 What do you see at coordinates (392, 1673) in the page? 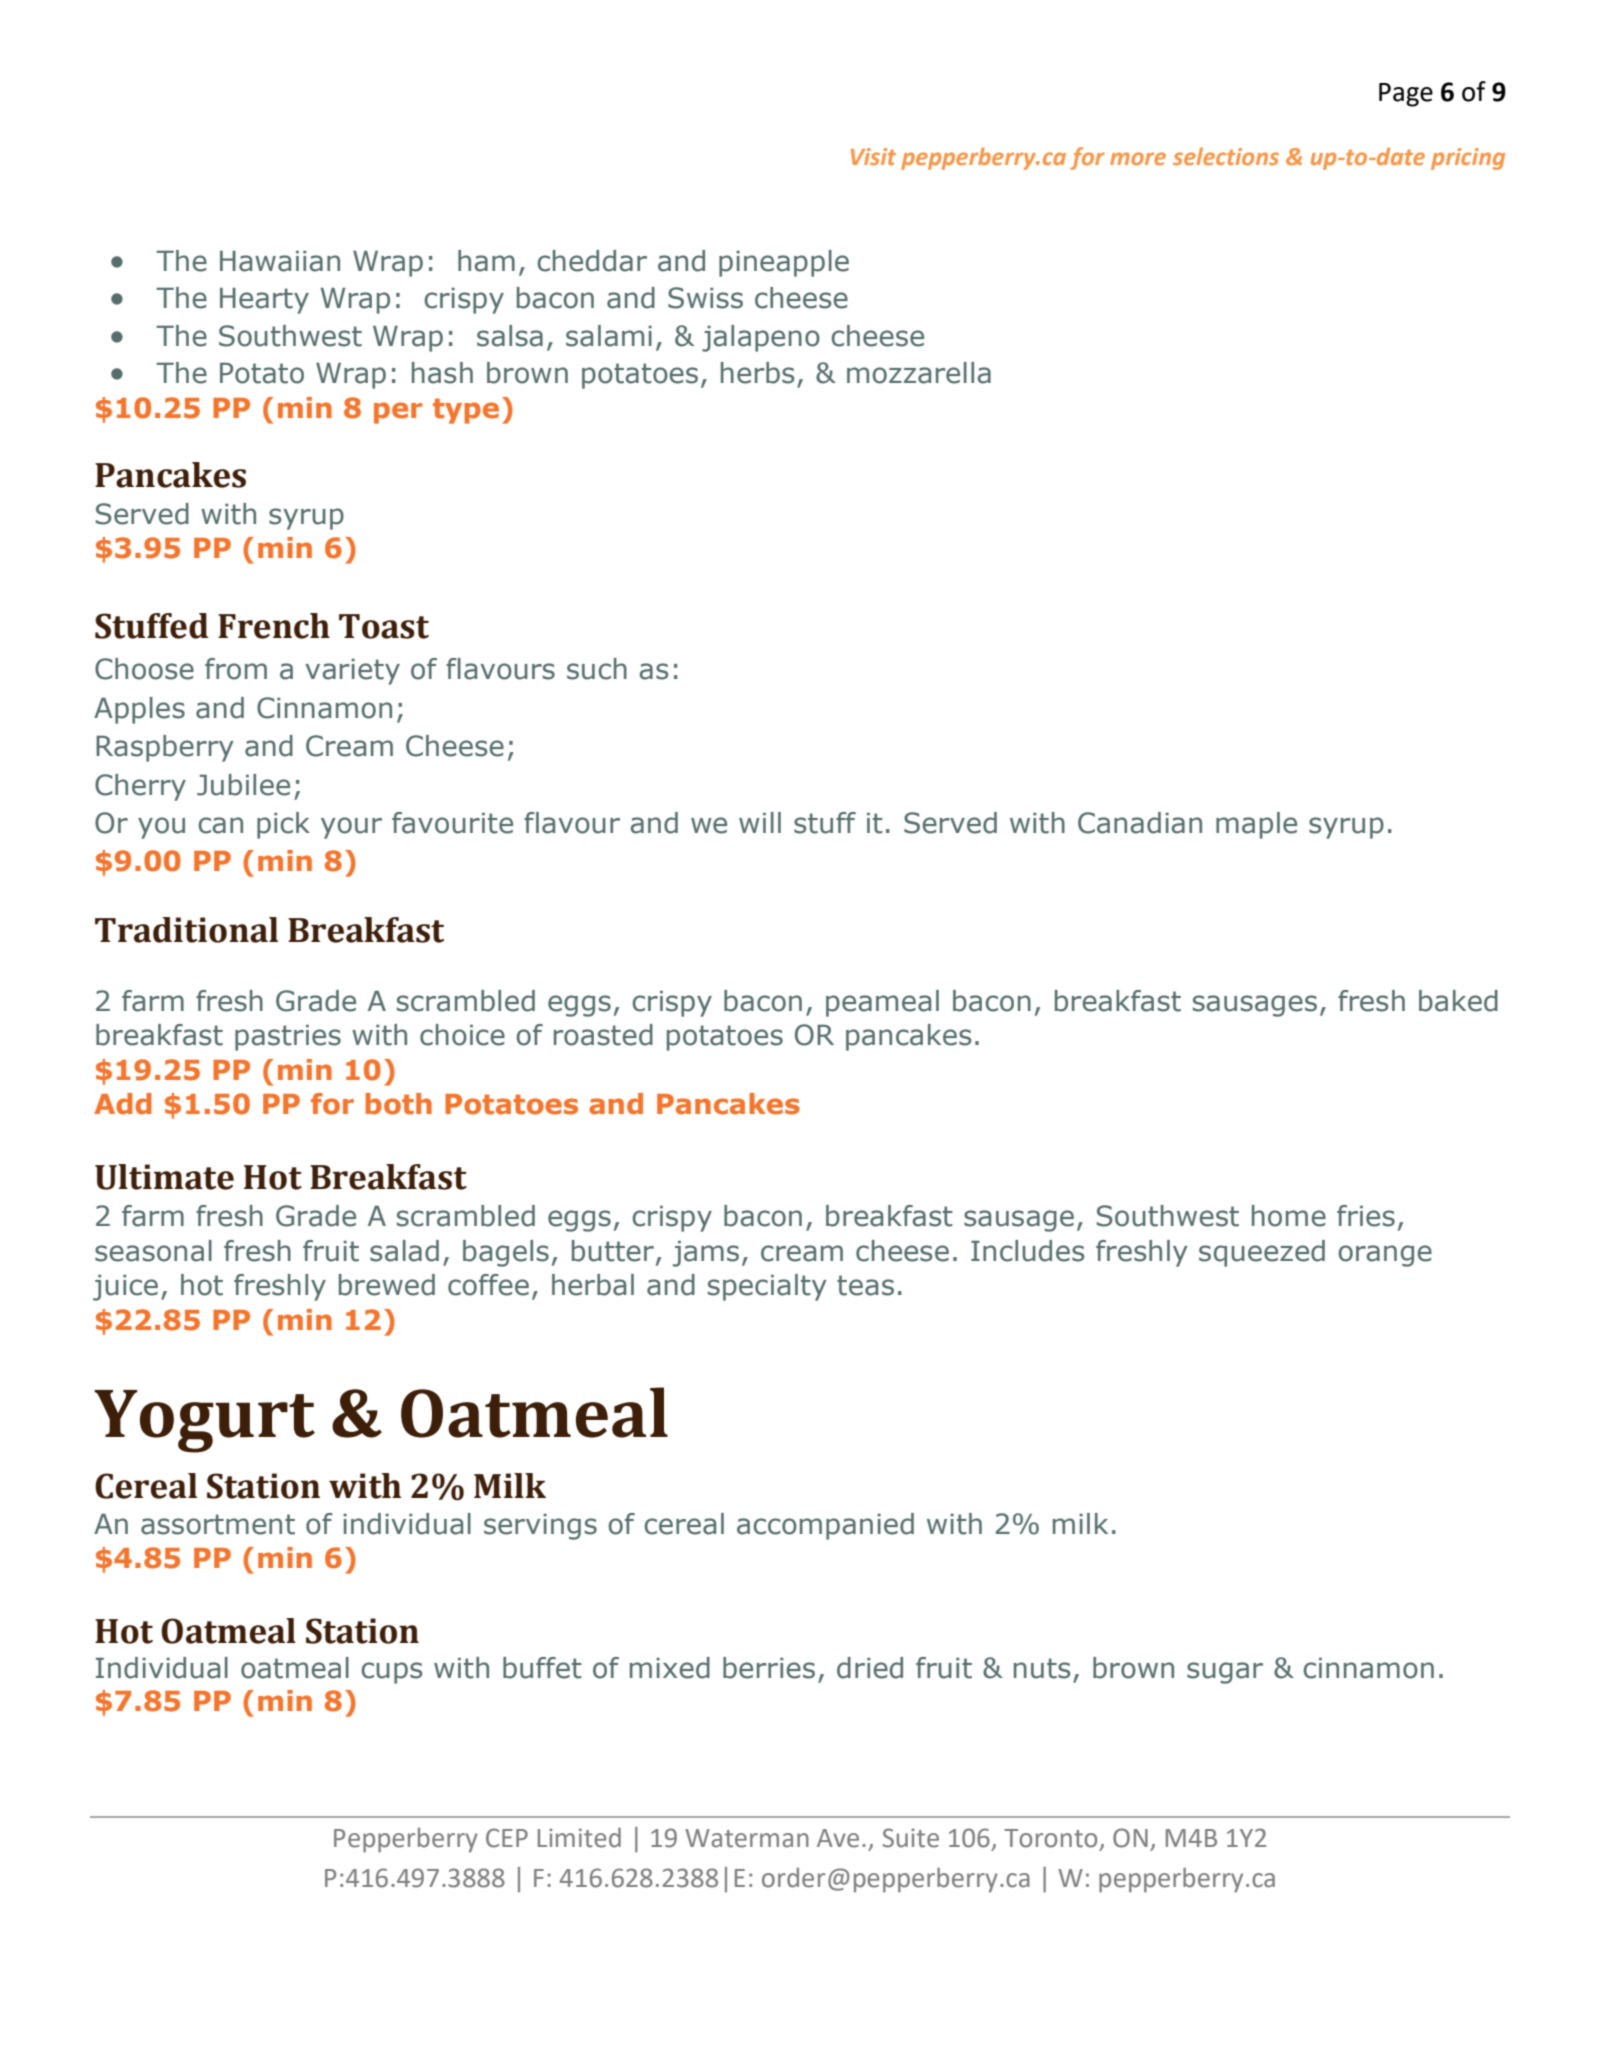
I see `cups` at bounding box center [392, 1673].
